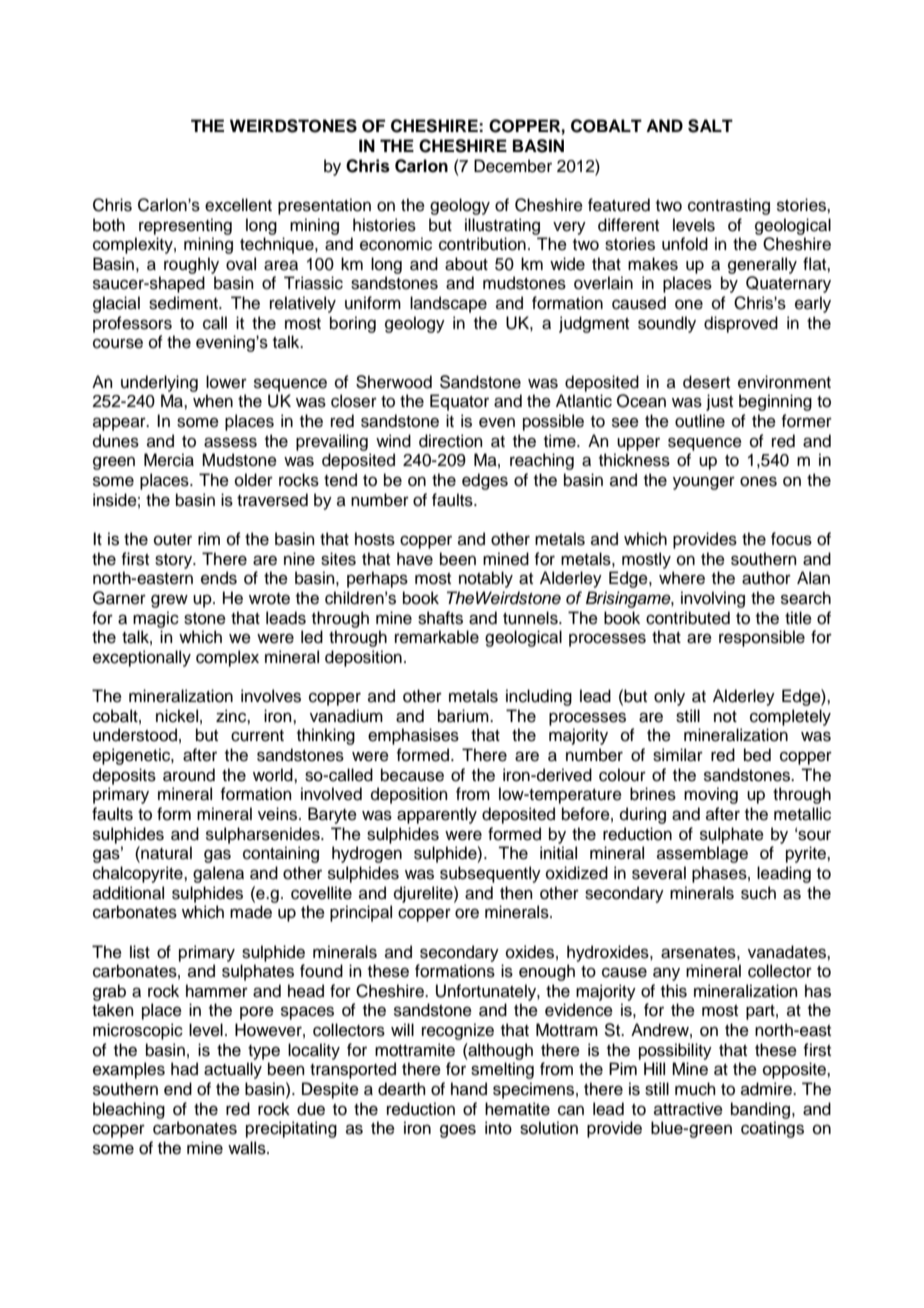 Image resolution: width=924 pixels, height=1308 pixels. I want to click on excellent, so click(238, 205).
